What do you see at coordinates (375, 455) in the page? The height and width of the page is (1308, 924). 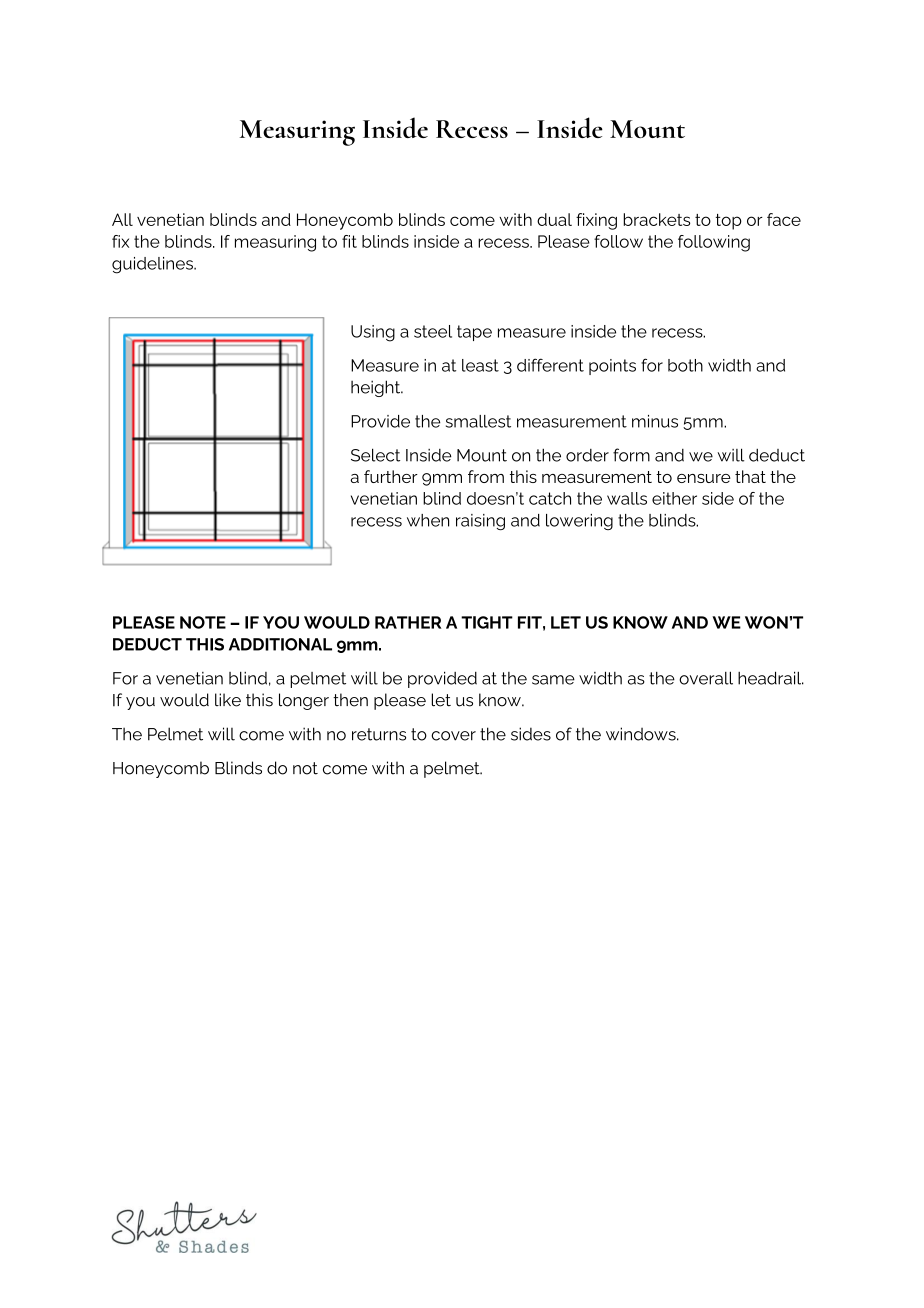 I see `Select` at bounding box center [375, 455].
